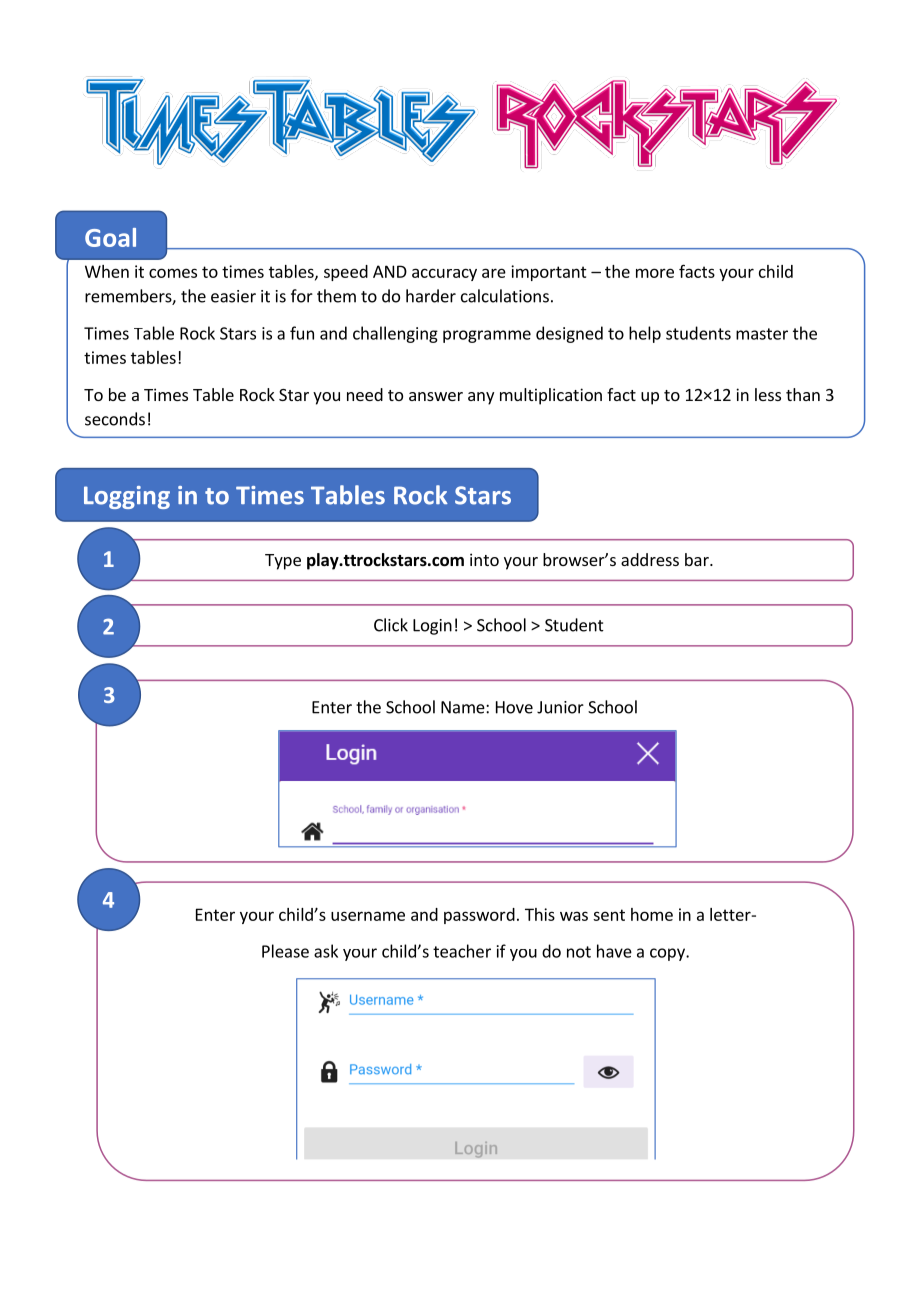  I want to click on into, so click(484, 559).
